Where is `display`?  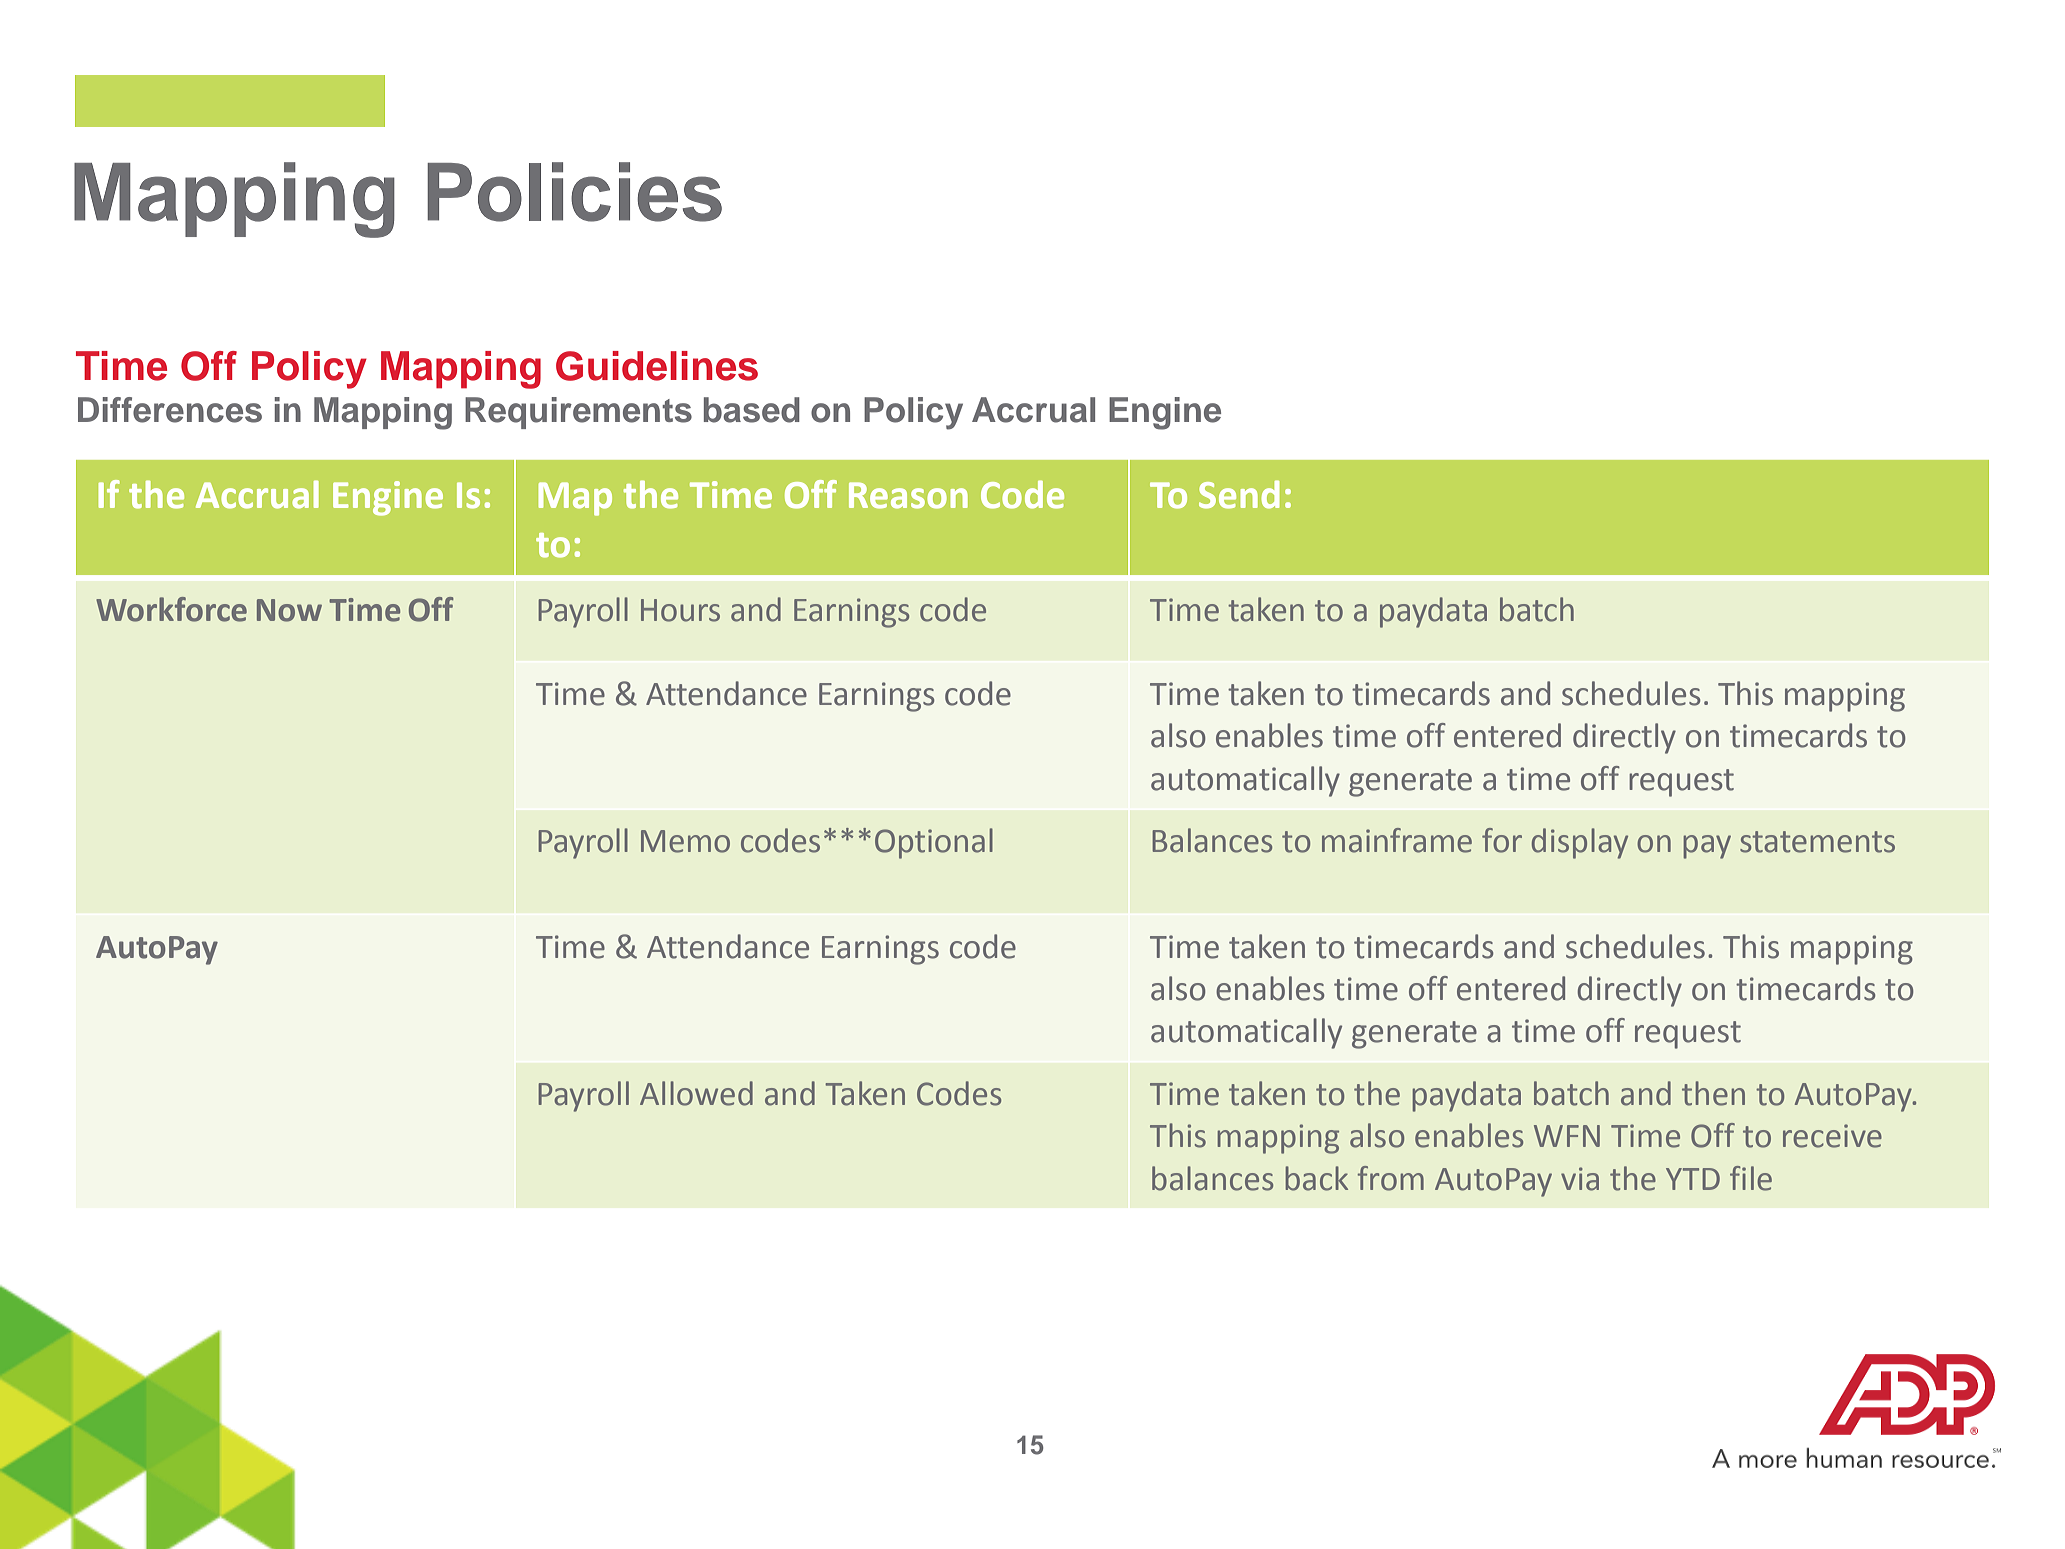
display is located at coordinates (1580, 843).
